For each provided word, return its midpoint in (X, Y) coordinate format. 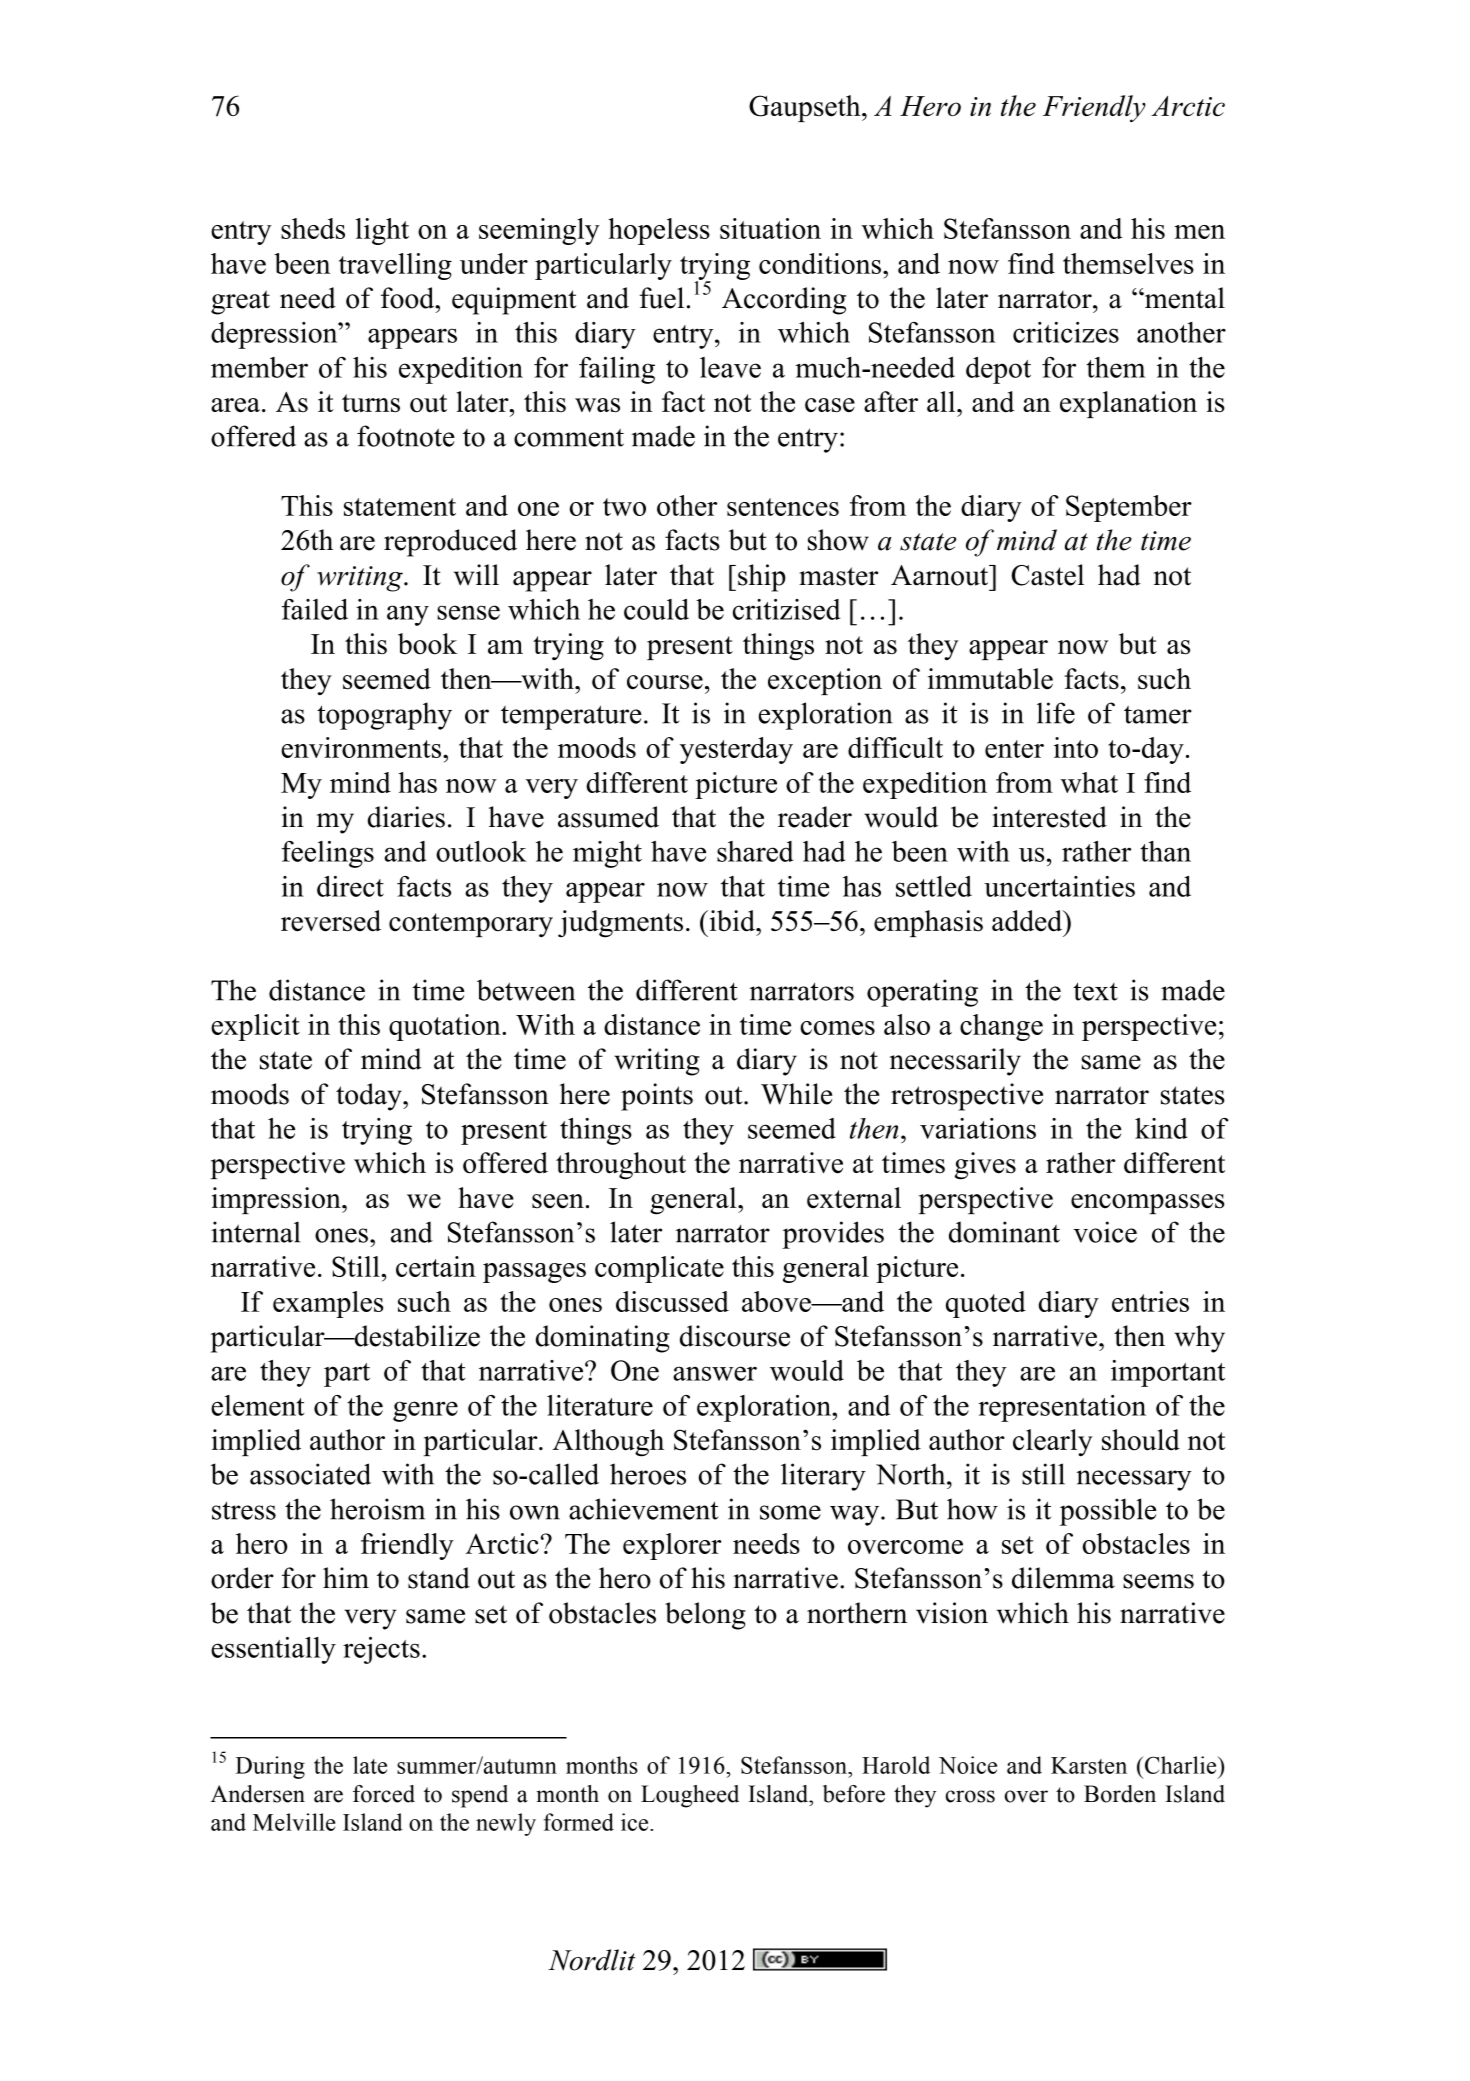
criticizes (1066, 332)
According (784, 301)
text (1095, 991)
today (370, 1097)
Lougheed (690, 1796)
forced (384, 1794)
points (657, 1097)
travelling (395, 266)
